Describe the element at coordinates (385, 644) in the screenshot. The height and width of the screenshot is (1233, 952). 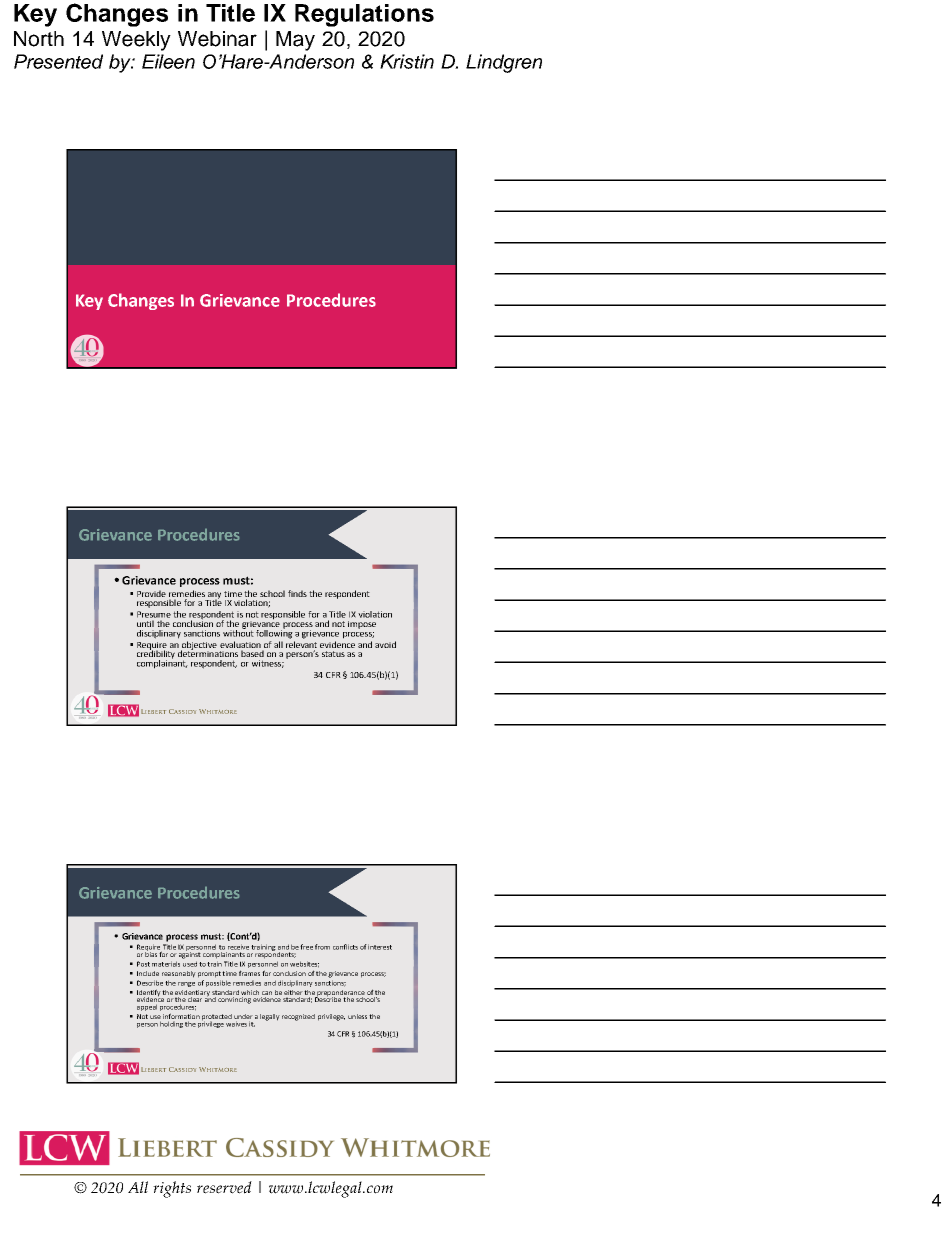
I see `avoid` at that location.
